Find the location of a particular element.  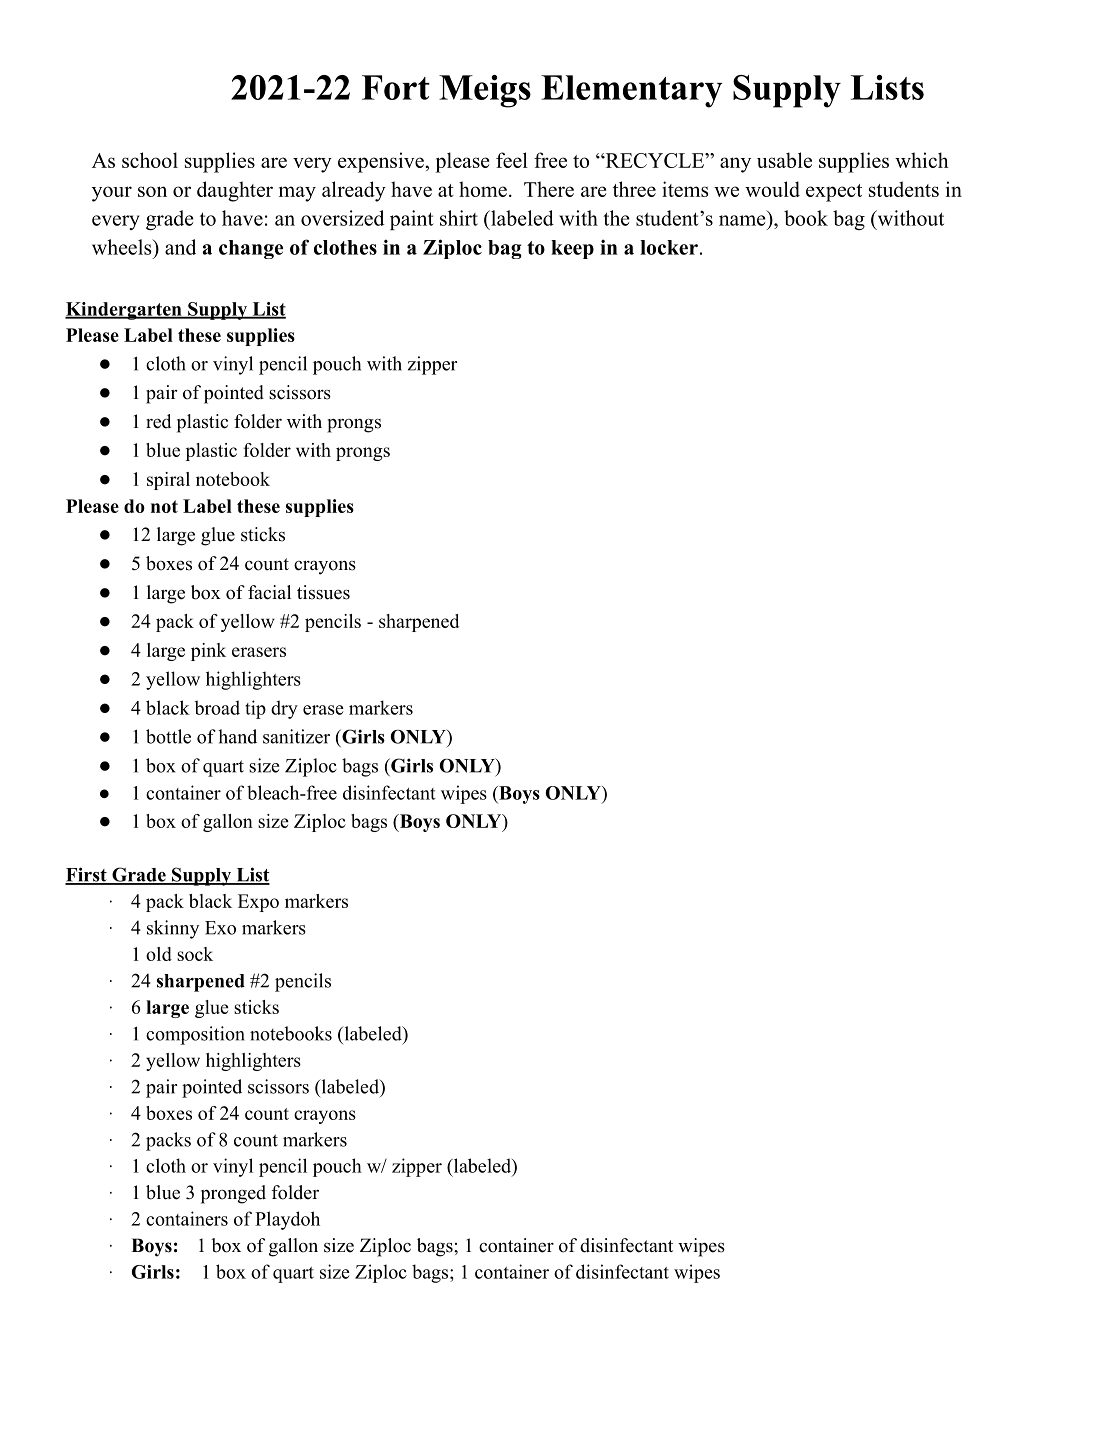

locker is located at coordinates (669, 247).
